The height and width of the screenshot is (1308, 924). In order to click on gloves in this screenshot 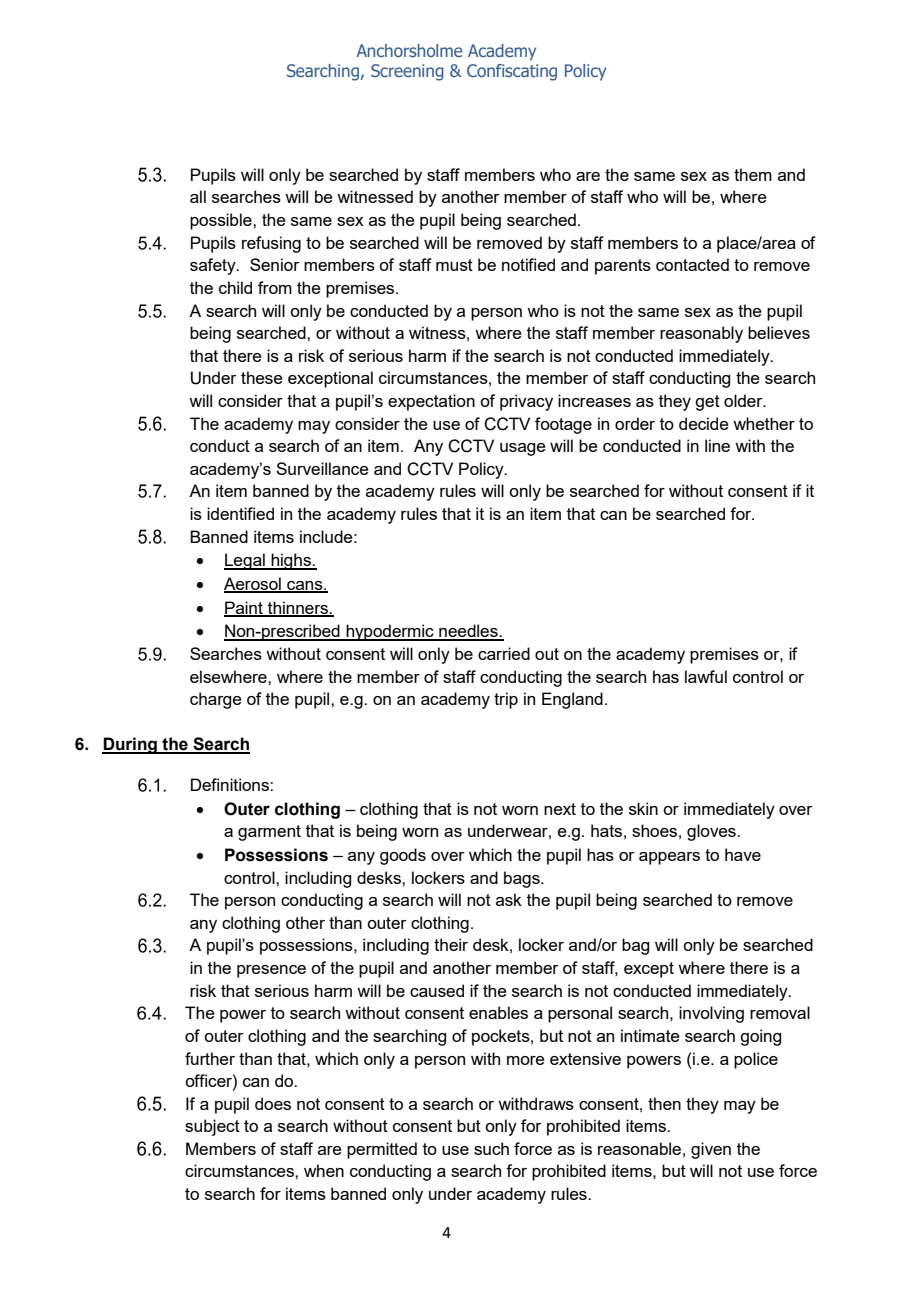, I will do `click(712, 832)`.
